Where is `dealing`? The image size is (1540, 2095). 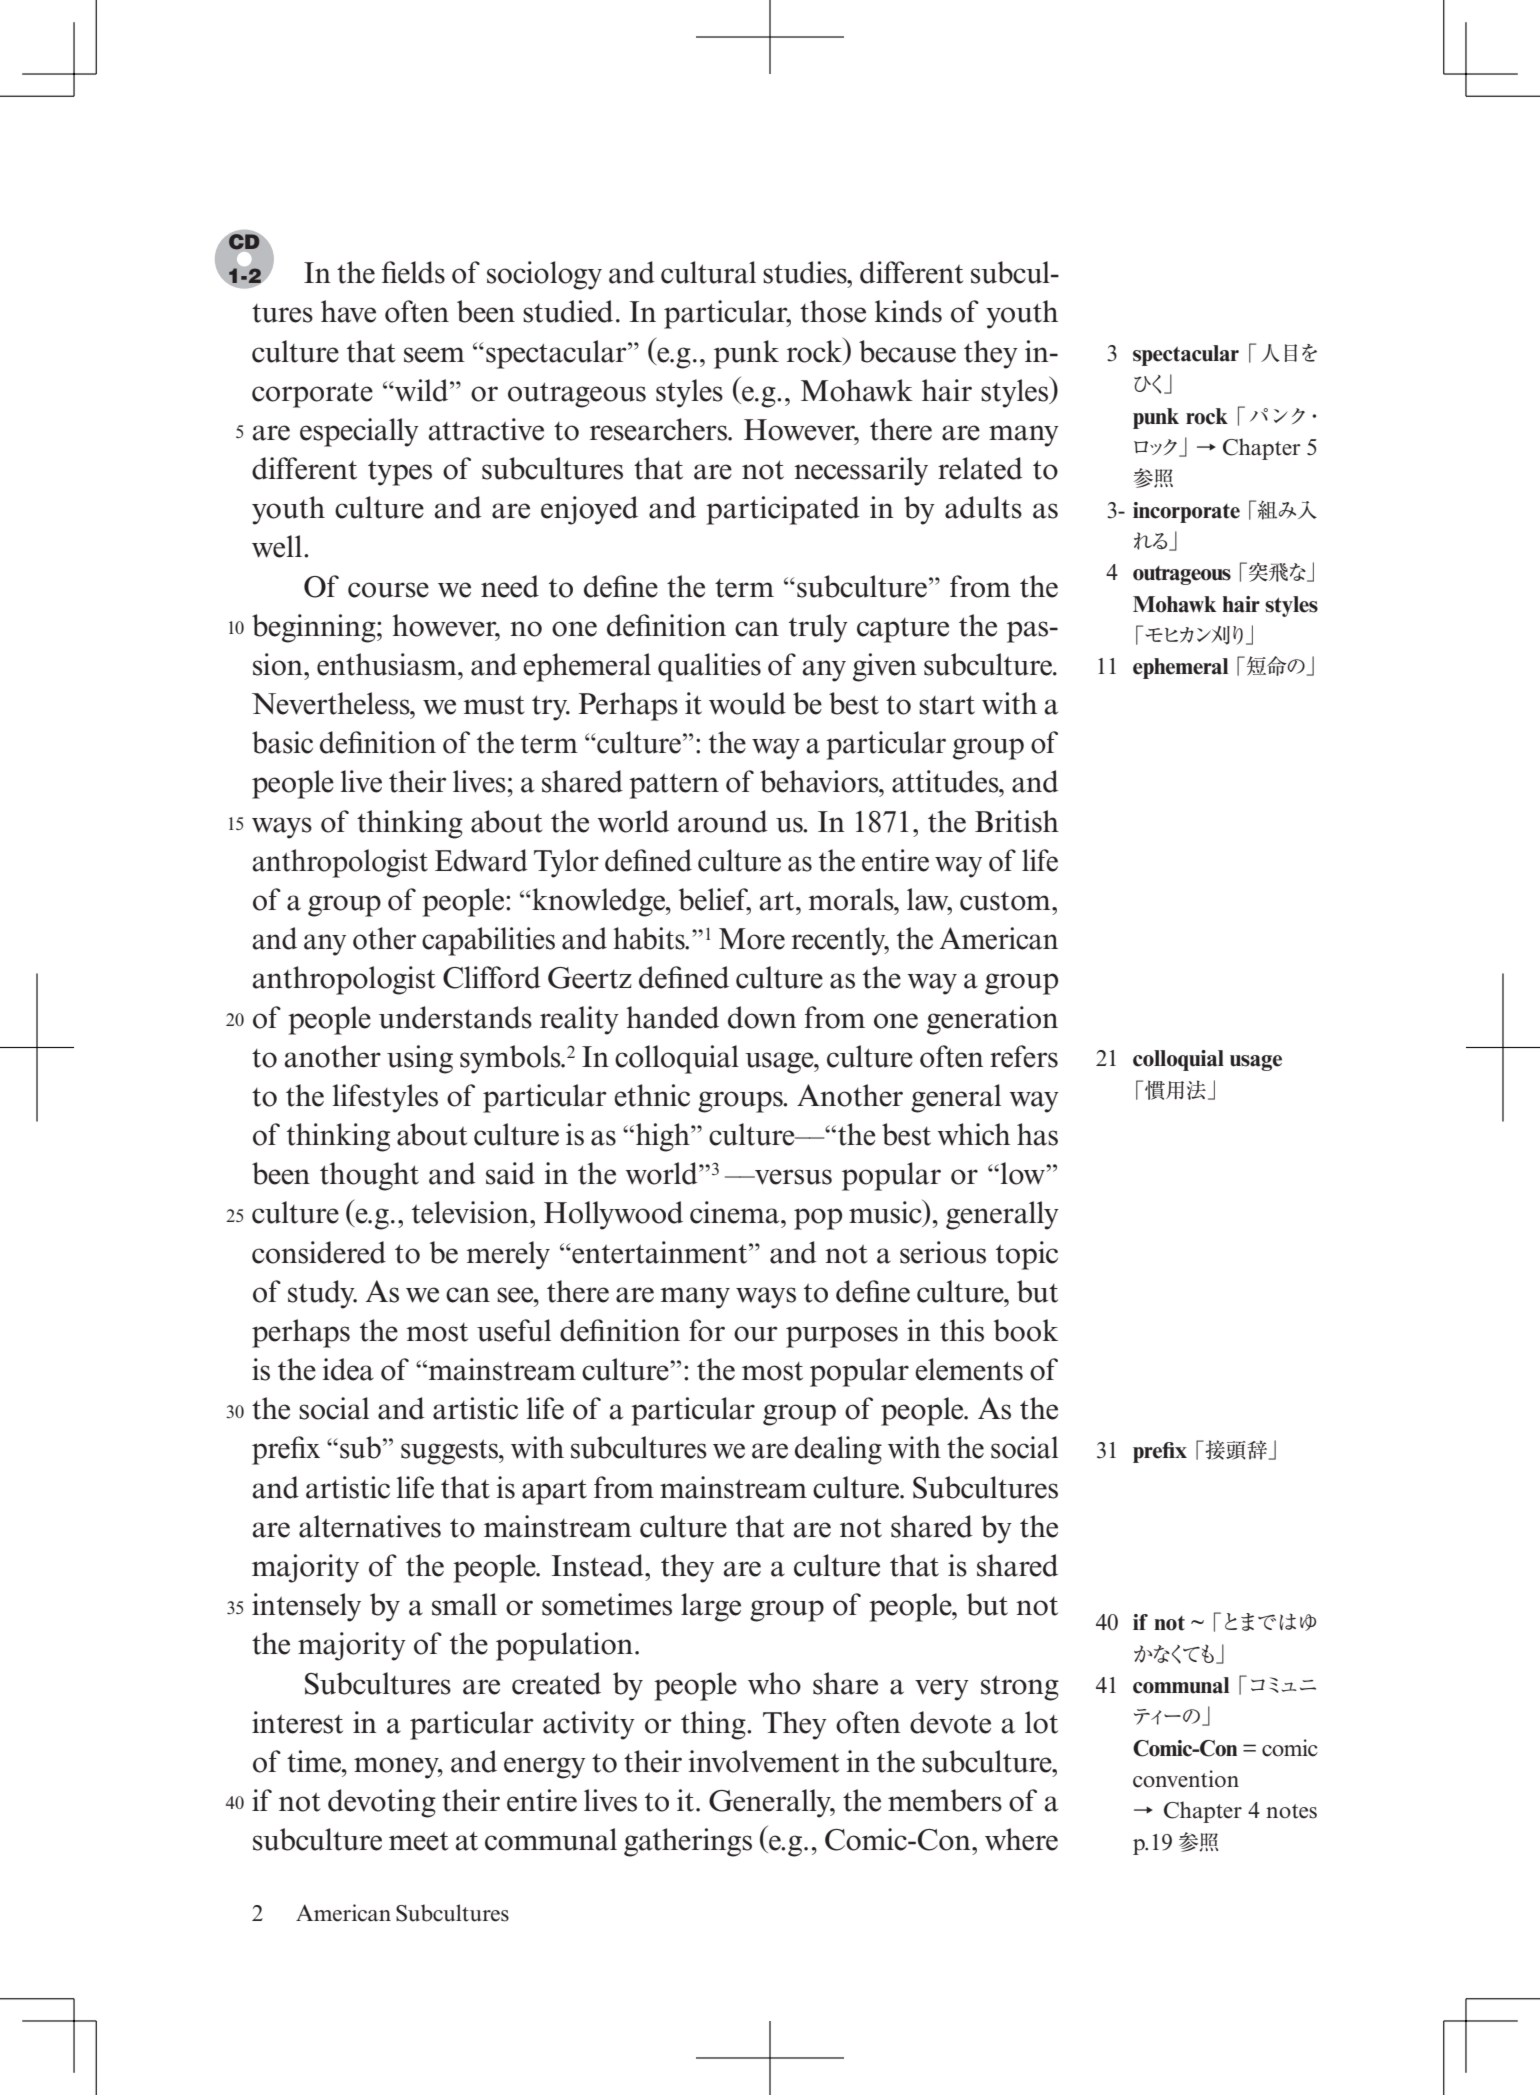 dealing is located at coordinates (838, 1450).
